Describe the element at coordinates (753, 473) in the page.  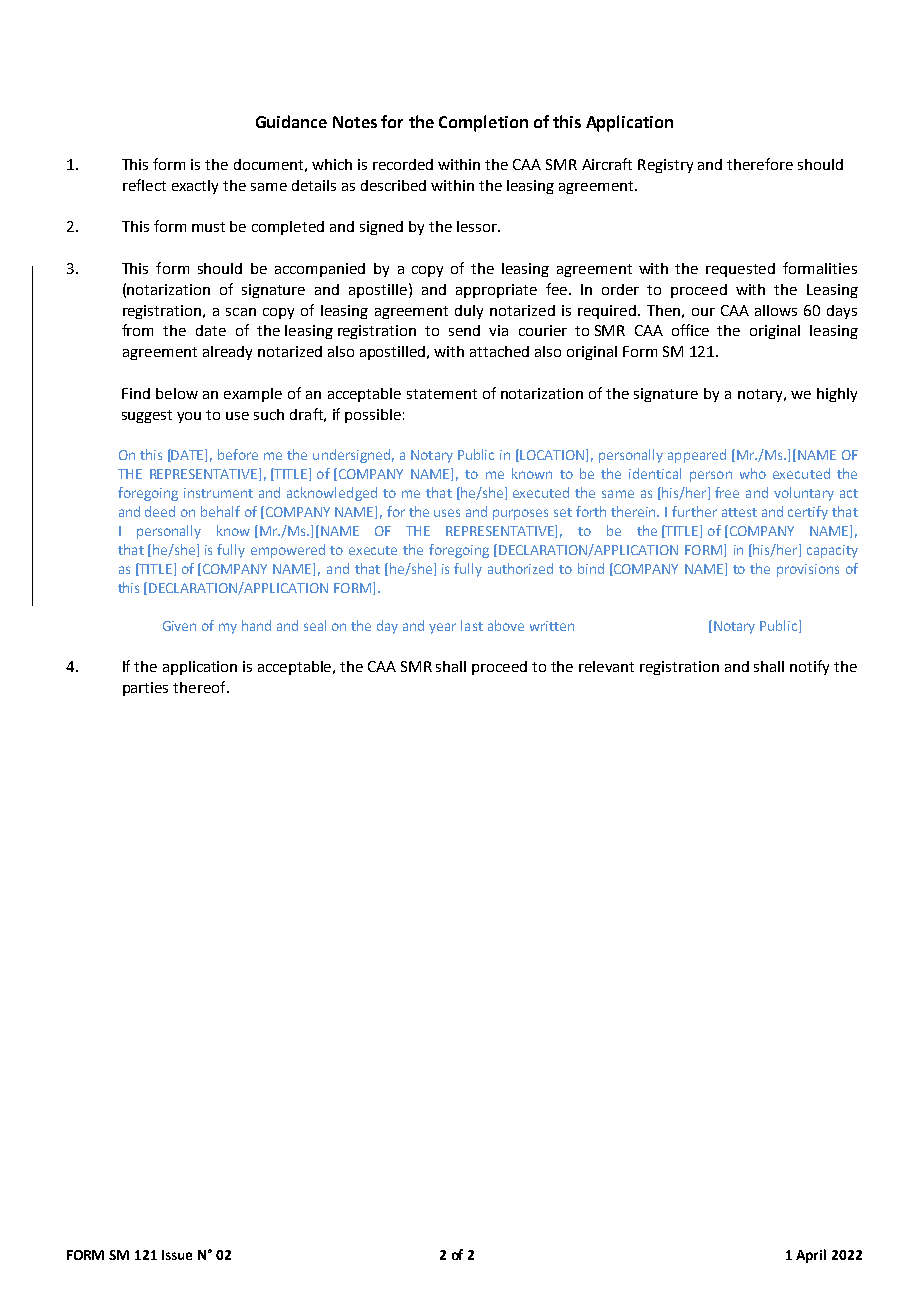
I see `who` at that location.
